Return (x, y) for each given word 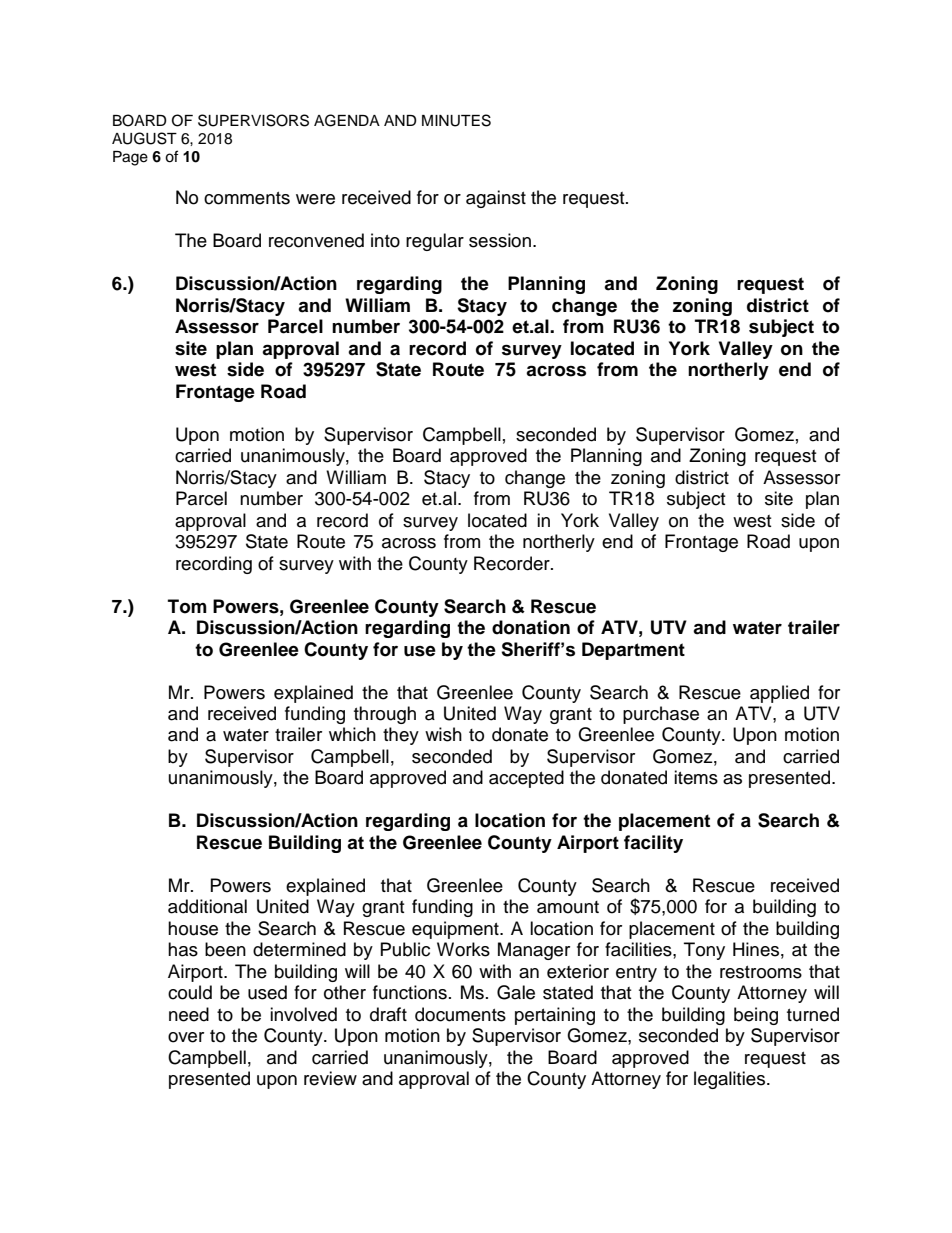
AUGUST (144, 138)
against (496, 199)
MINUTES (456, 120)
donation (531, 627)
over (186, 1037)
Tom (187, 606)
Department (633, 651)
